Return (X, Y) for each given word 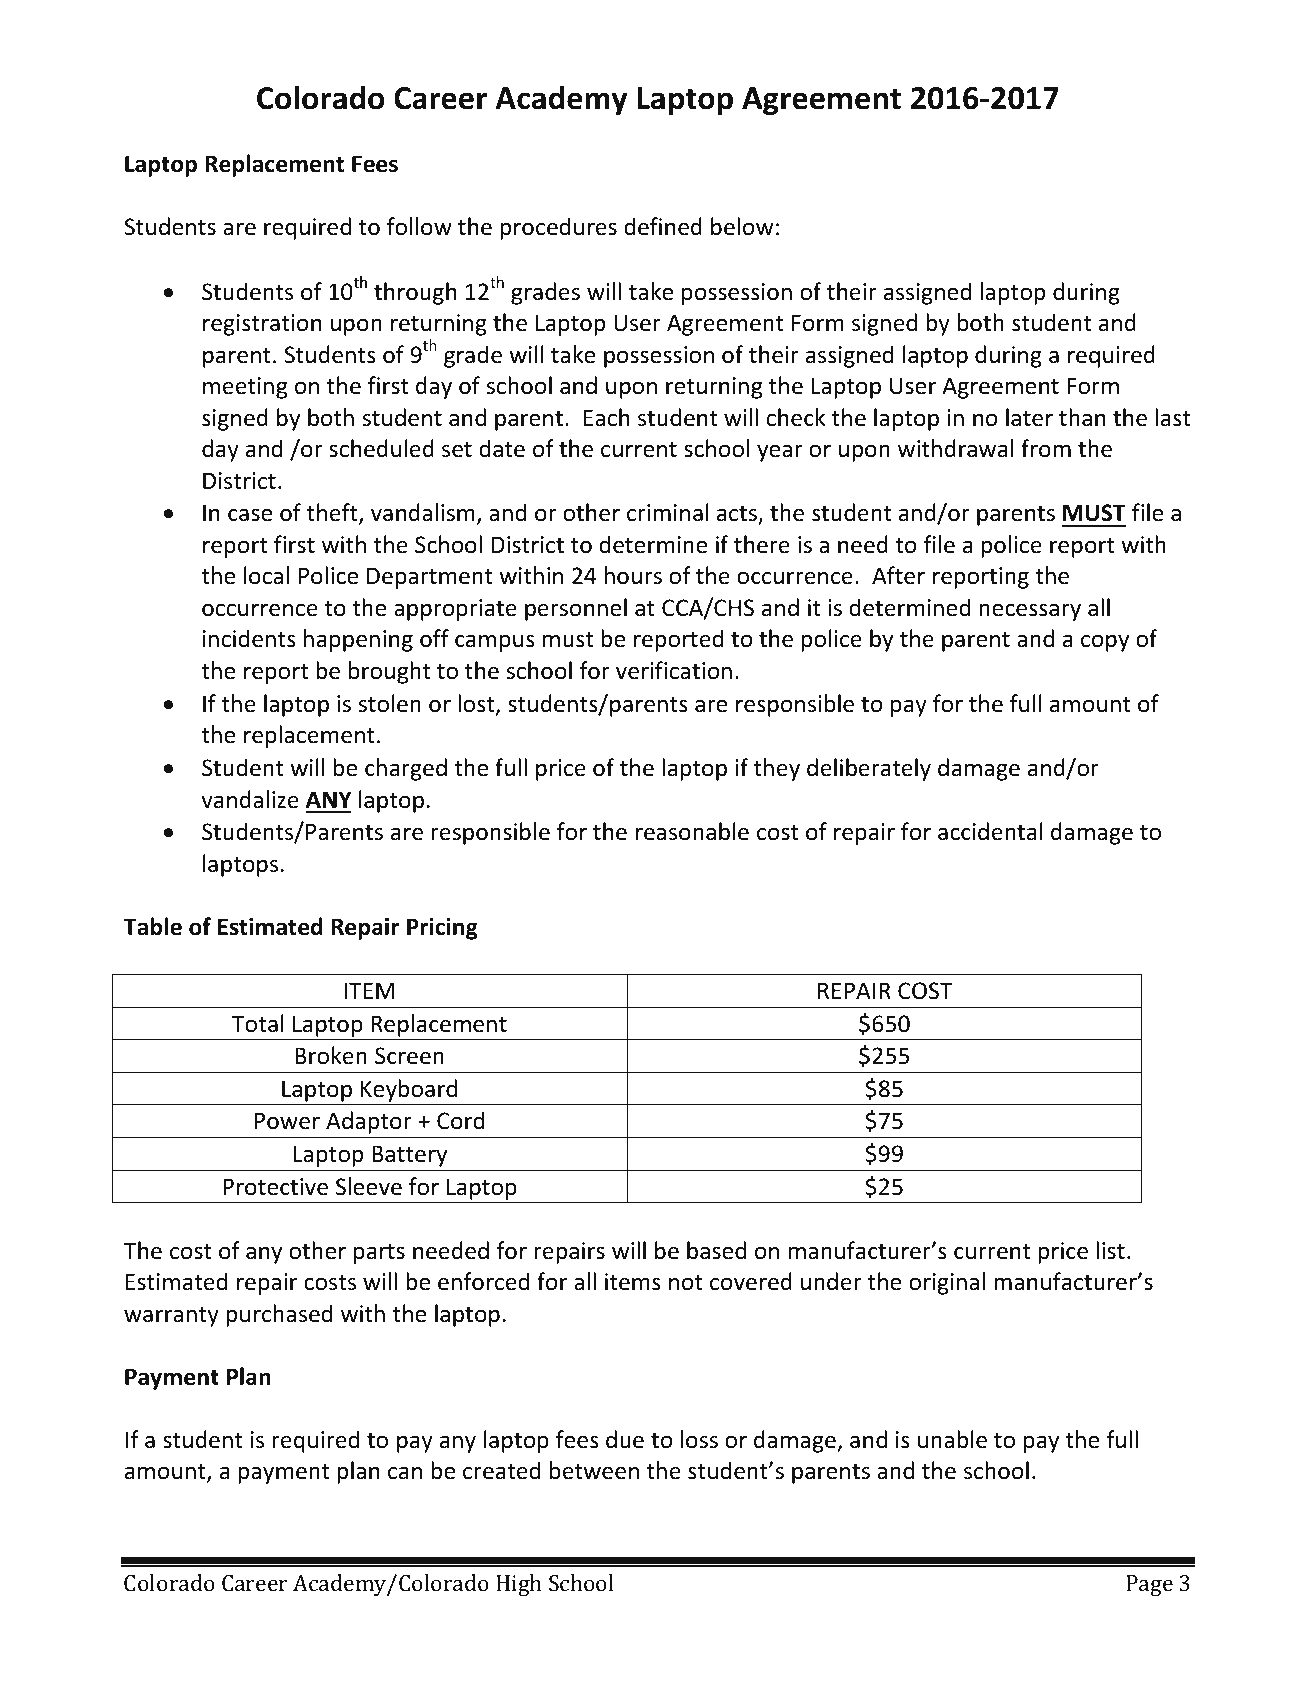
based (716, 1250)
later (1029, 417)
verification (674, 670)
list (1110, 1250)
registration (262, 325)
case (250, 515)
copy (1105, 643)
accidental (990, 831)
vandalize (250, 799)
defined (663, 226)
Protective (275, 1187)
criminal (668, 512)
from (1046, 448)
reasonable (692, 831)
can (405, 1473)
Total (258, 1023)
